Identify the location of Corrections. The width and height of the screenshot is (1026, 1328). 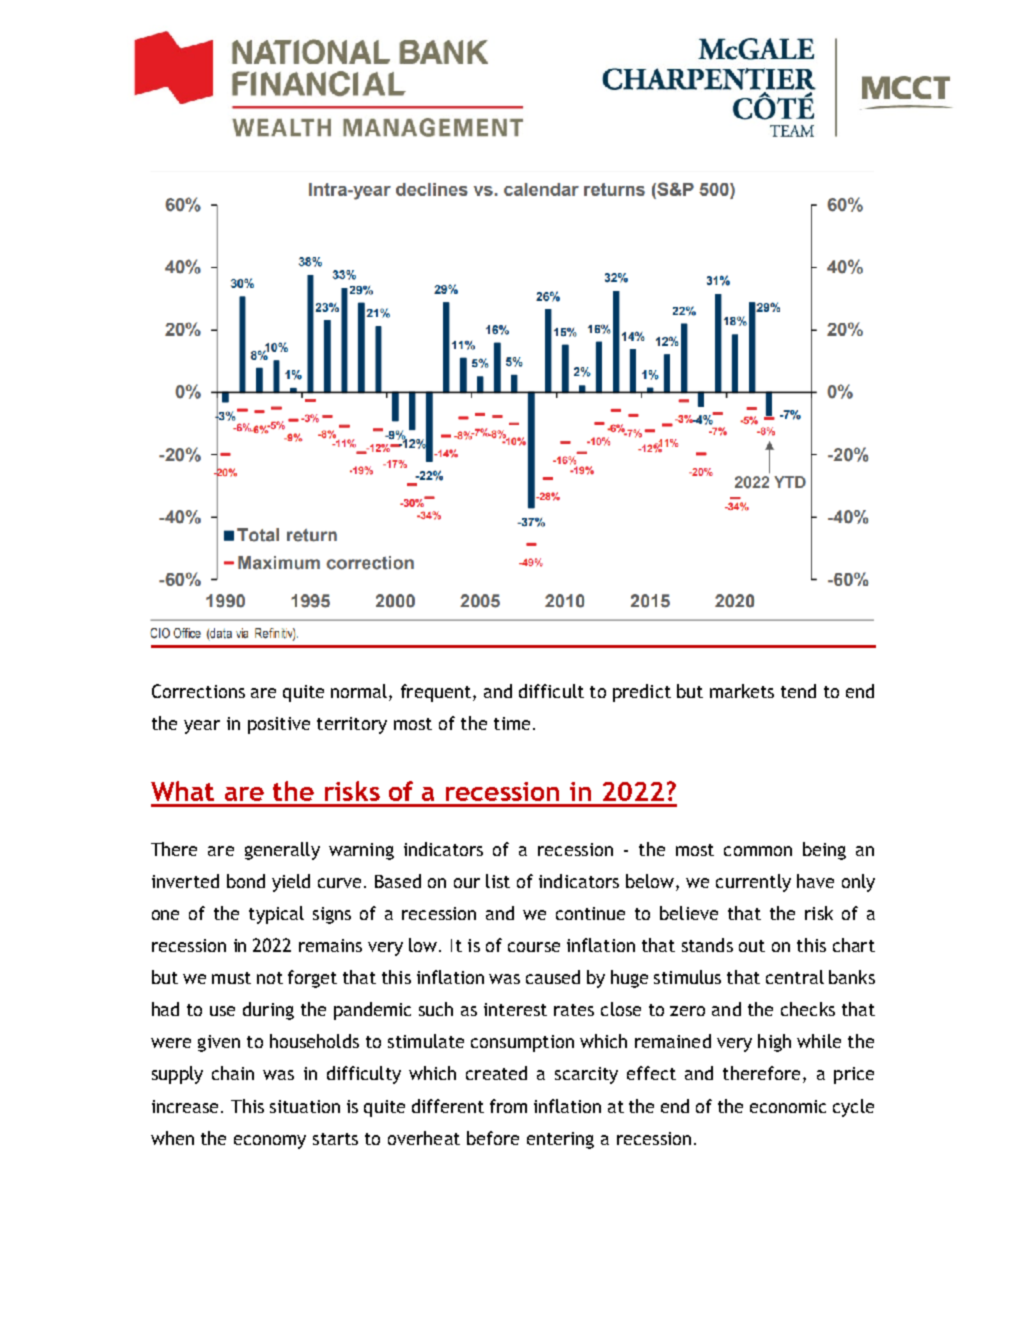
(198, 691).
